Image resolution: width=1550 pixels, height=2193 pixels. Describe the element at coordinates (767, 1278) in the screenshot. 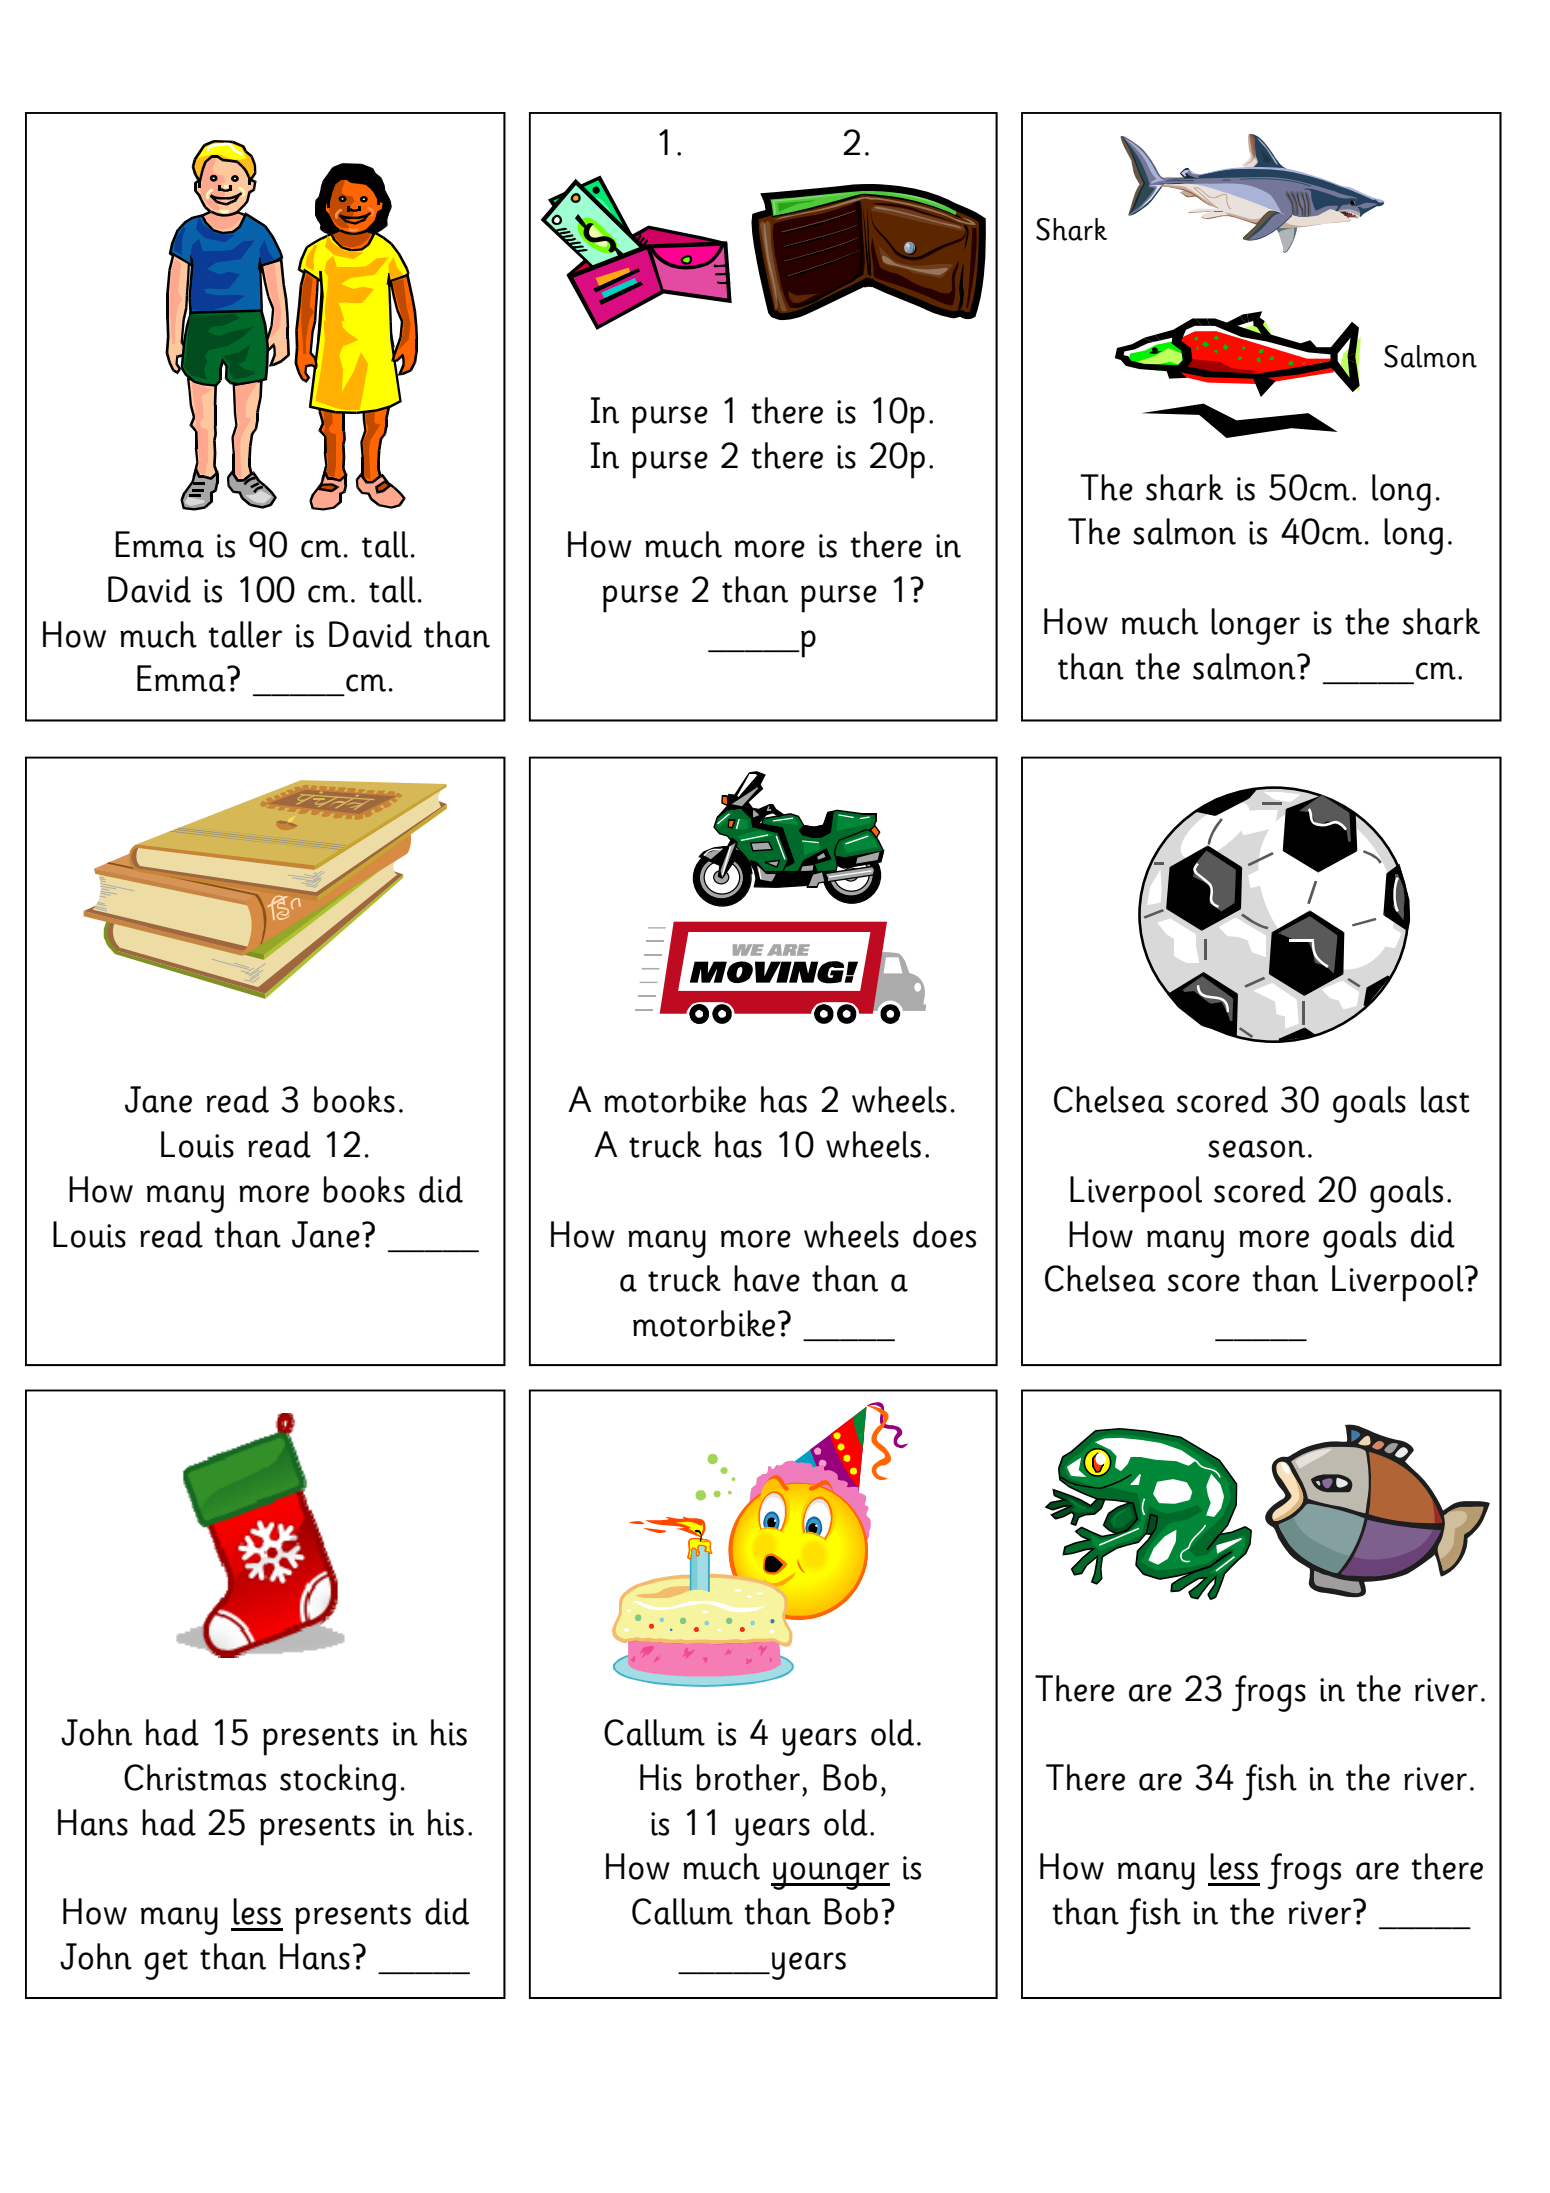

I see `have` at that location.
